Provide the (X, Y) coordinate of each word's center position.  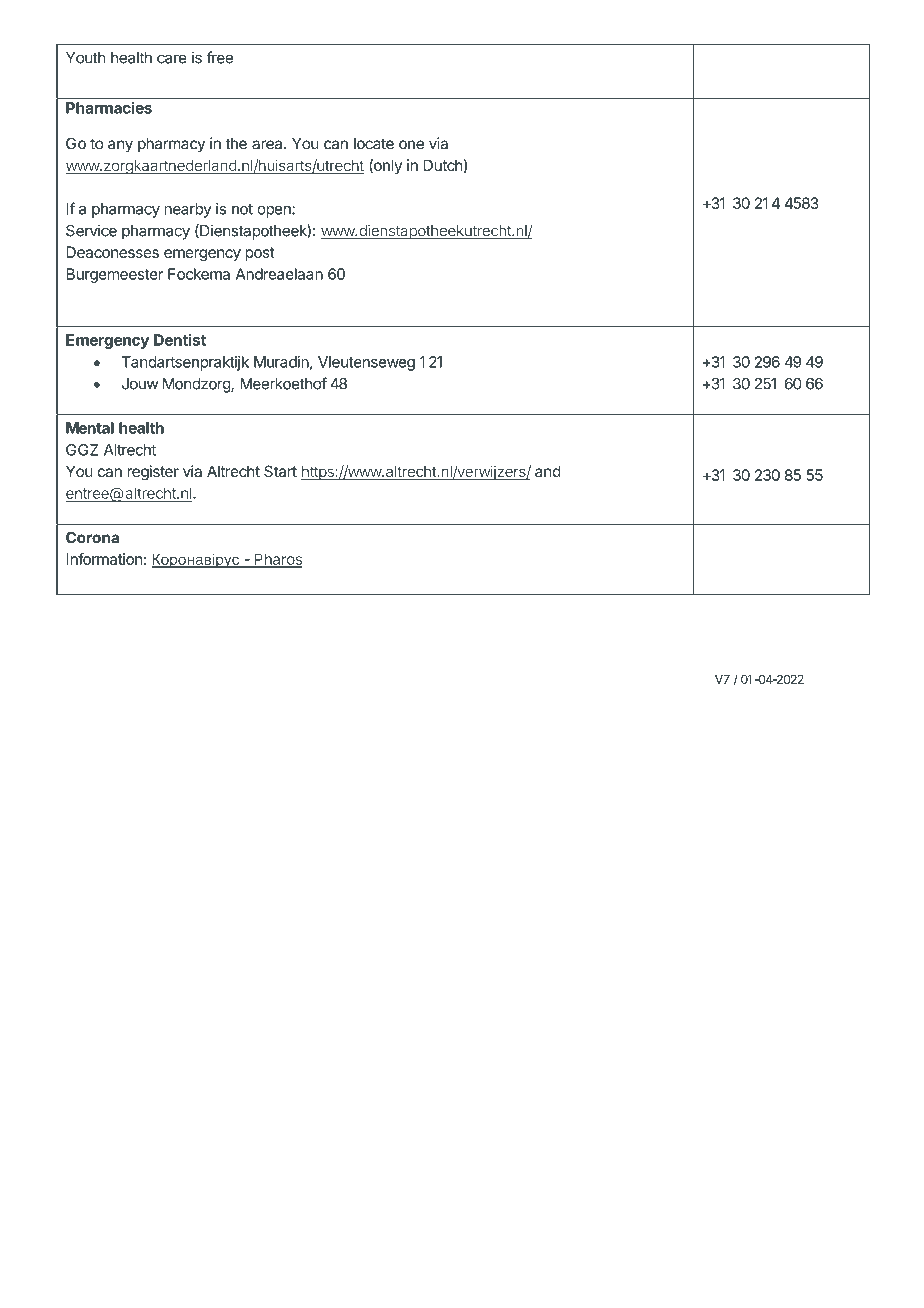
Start (280, 471)
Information (104, 559)
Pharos (277, 560)
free (219, 57)
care (172, 59)
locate (374, 144)
